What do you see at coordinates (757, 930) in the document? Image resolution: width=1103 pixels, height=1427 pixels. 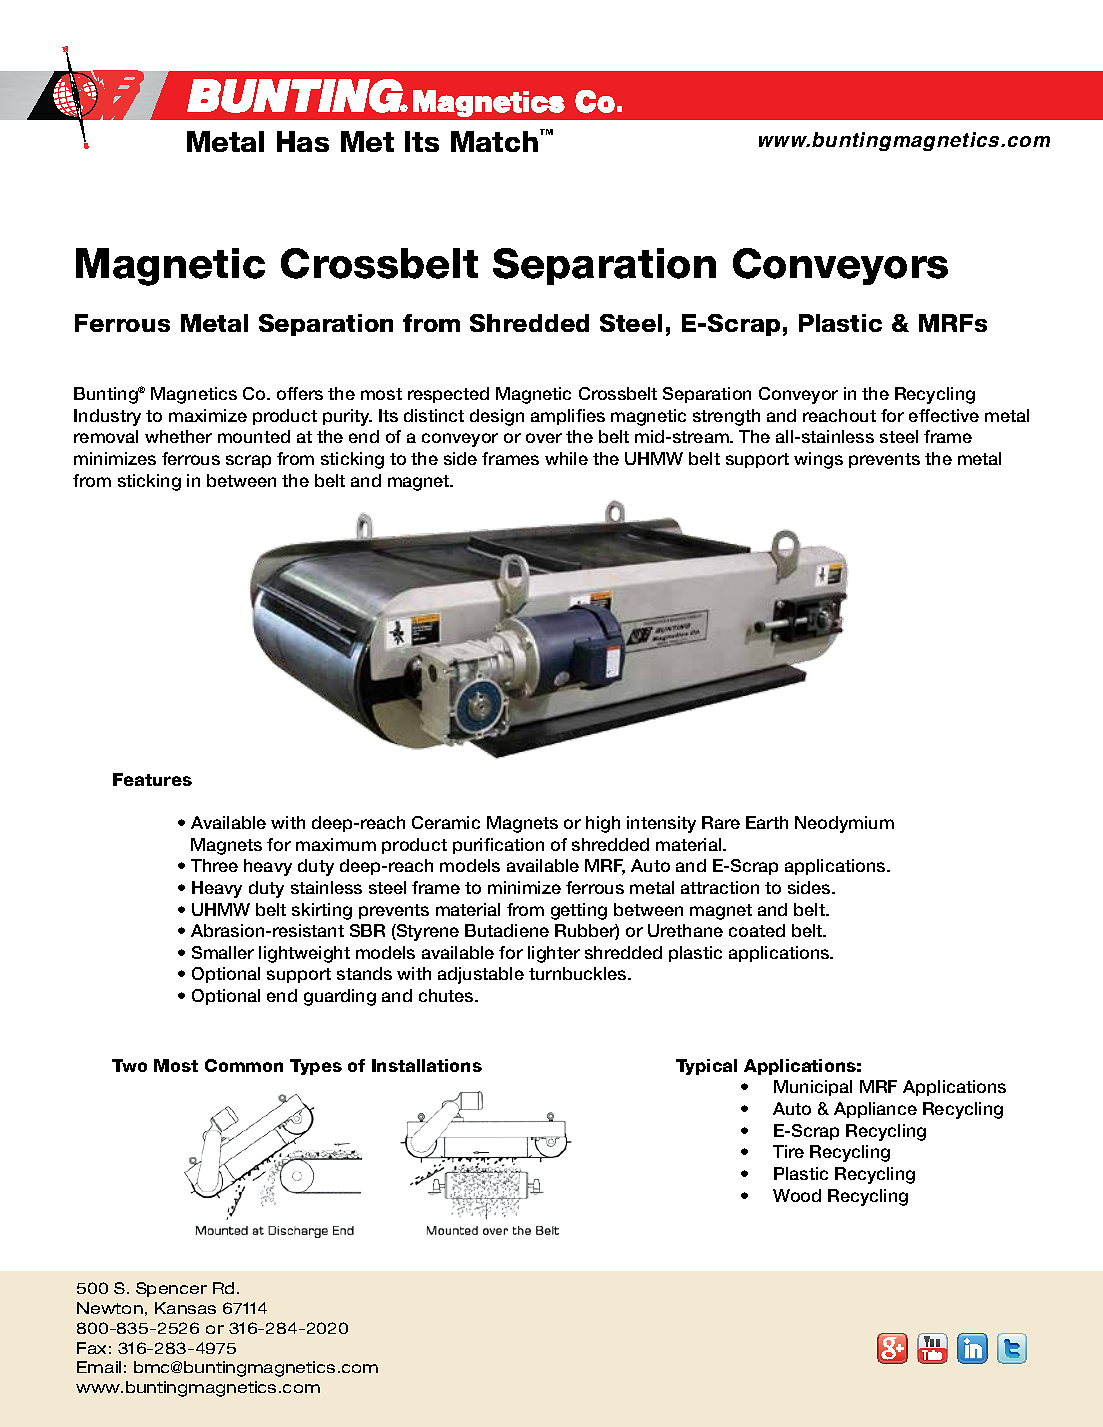 I see `coated` at bounding box center [757, 930].
